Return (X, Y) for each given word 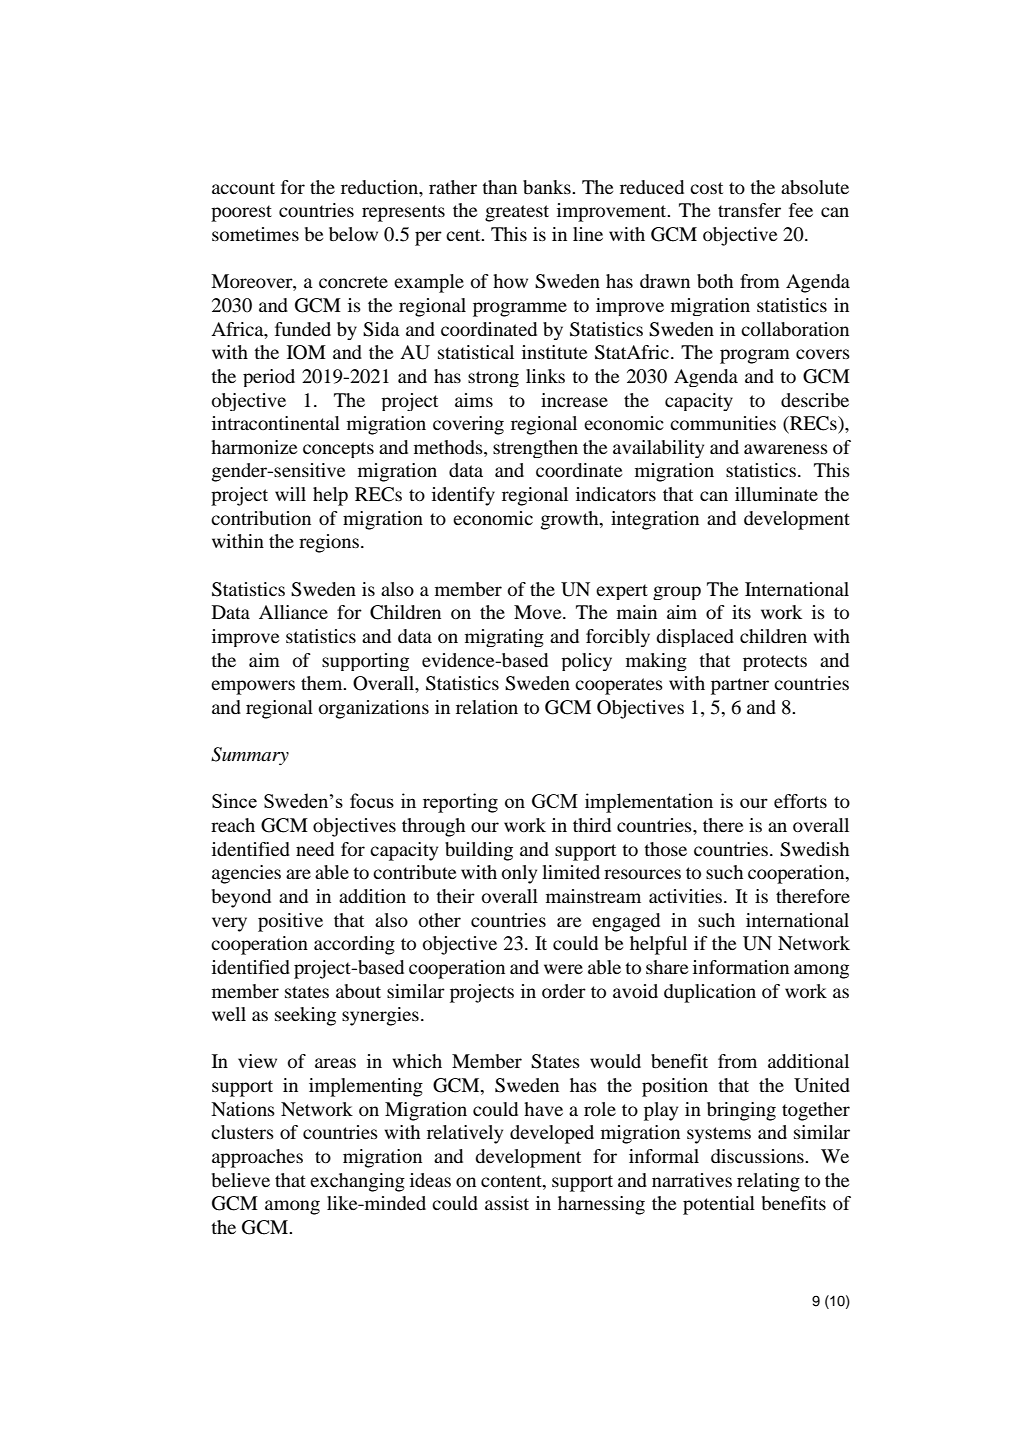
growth (571, 520)
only (519, 874)
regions (329, 543)
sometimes (255, 234)
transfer (749, 210)
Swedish (814, 849)
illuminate (776, 494)
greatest (517, 213)
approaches (257, 1158)
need (315, 849)
